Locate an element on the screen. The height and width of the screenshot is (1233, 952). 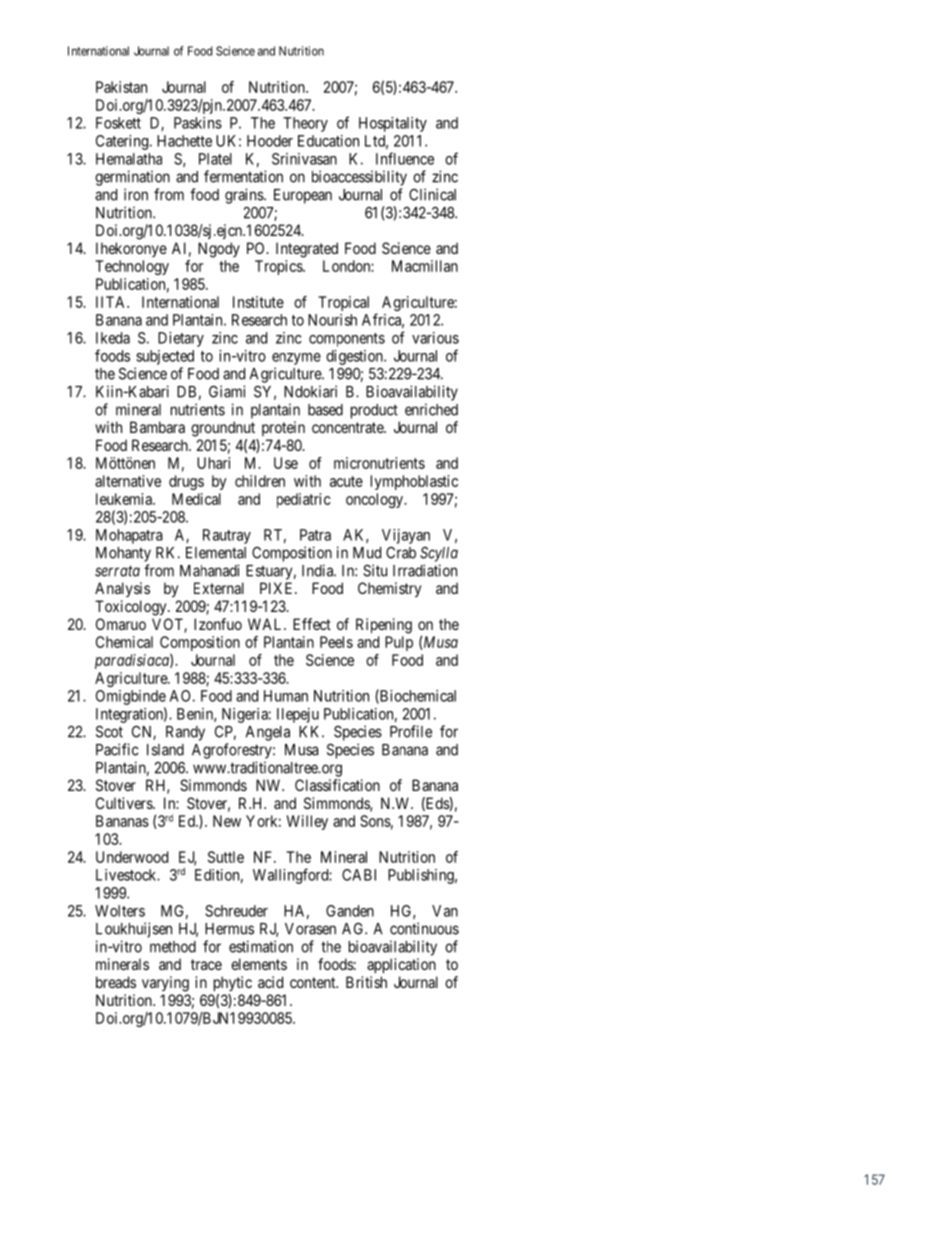
method is located at coordinates (173, 947).
